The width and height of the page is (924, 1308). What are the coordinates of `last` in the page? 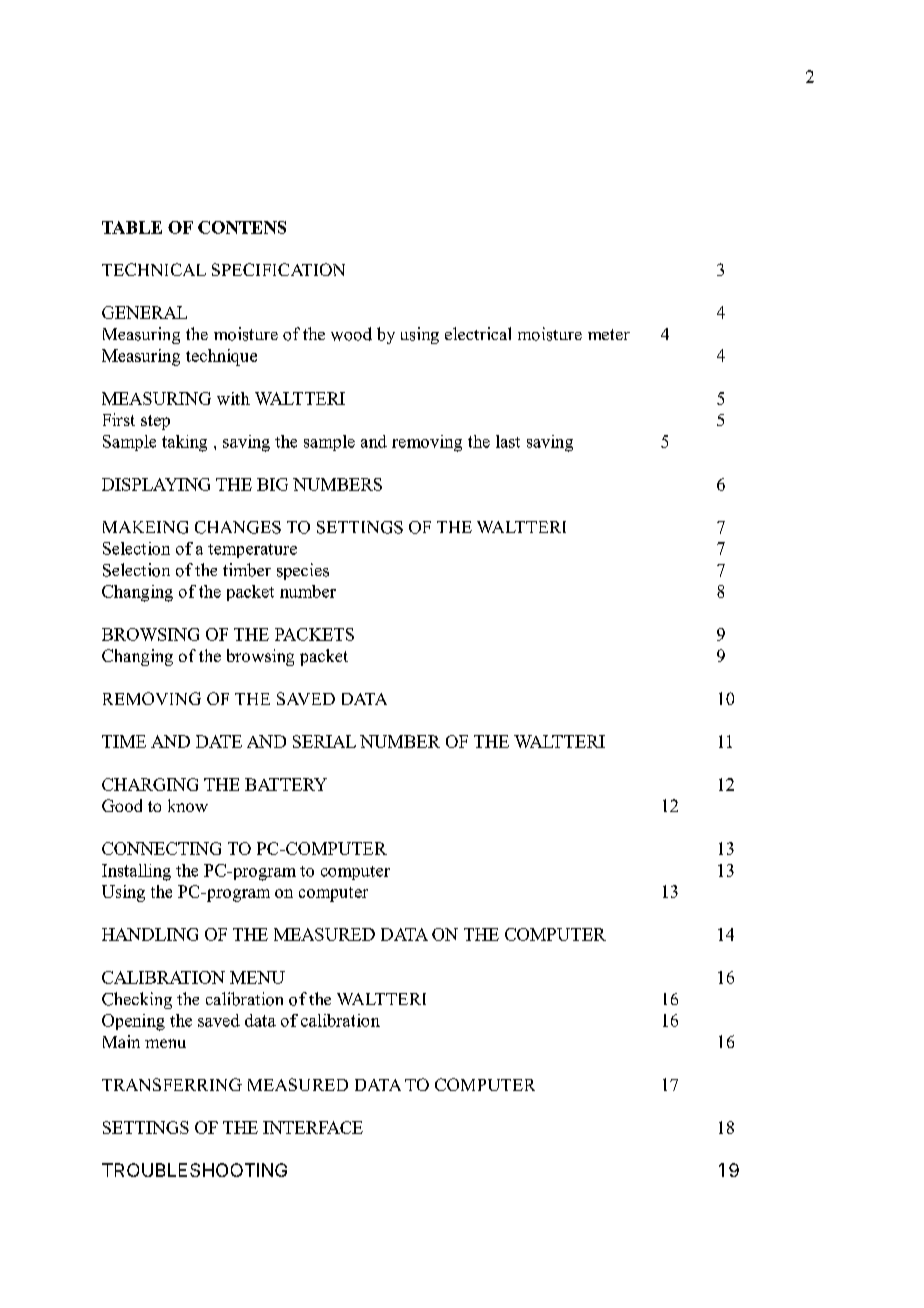 It's located at (508, 441).
